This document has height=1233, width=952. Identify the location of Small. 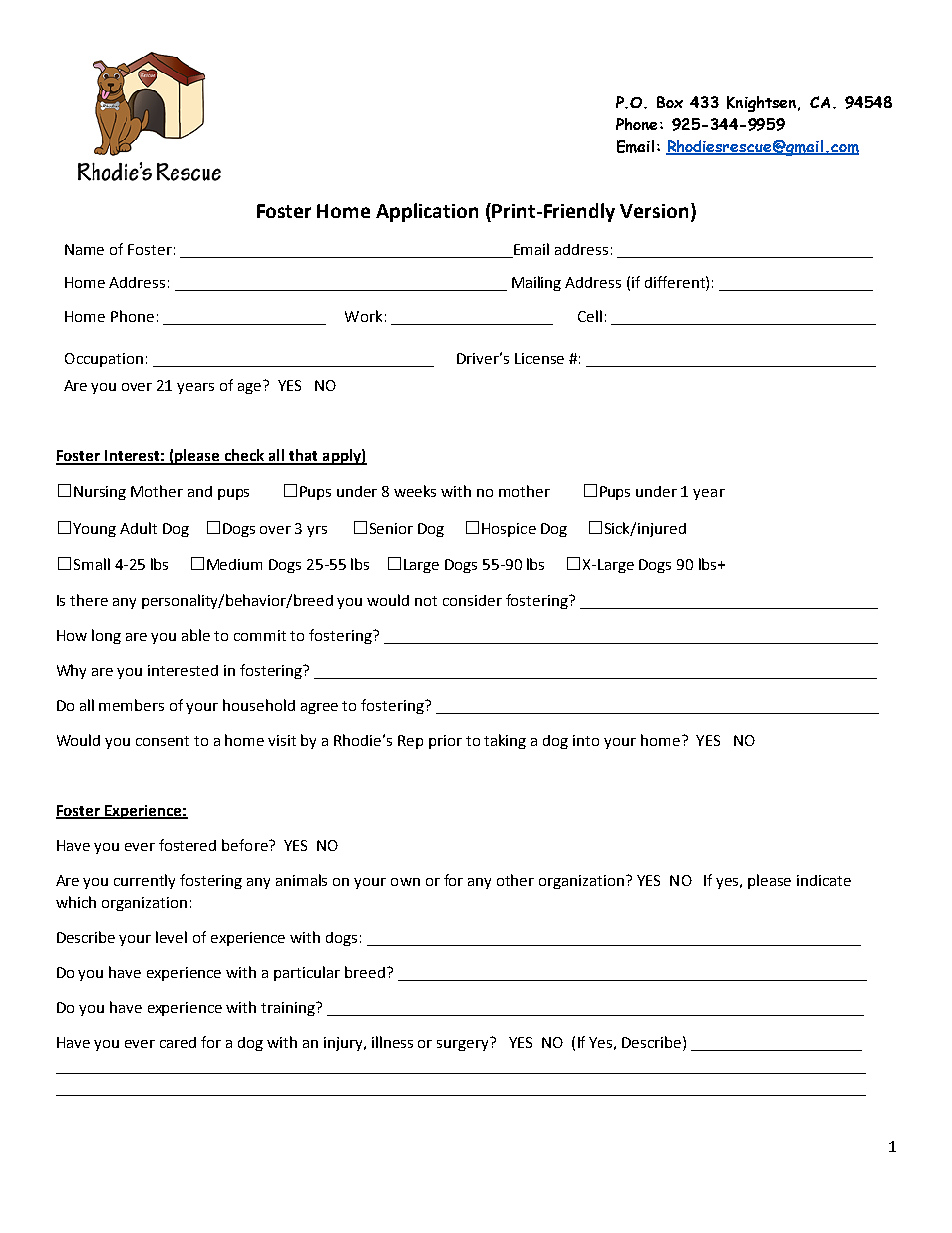
(92, 564).
